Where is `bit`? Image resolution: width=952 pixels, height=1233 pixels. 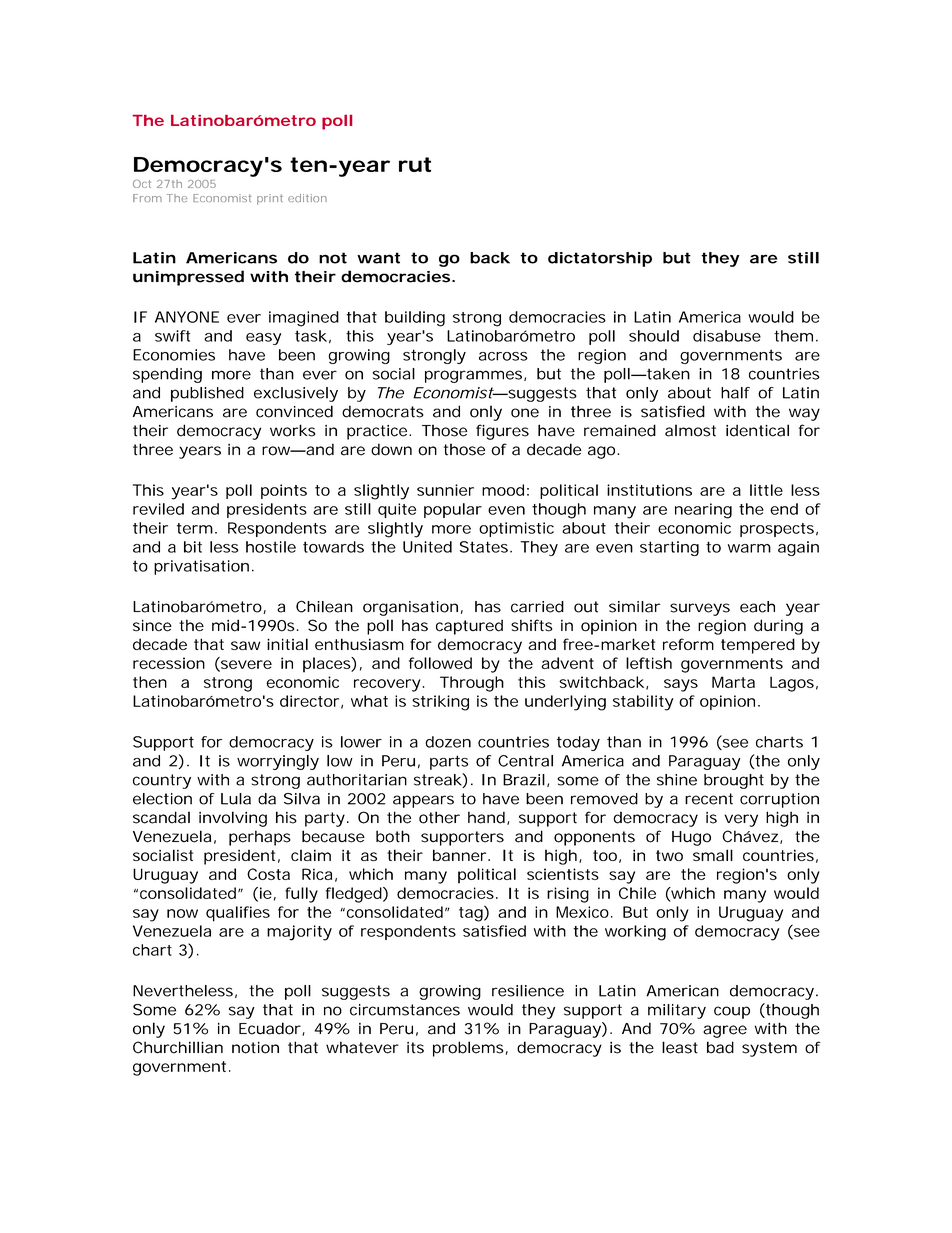
bit is located at coordinates (193, 547).
